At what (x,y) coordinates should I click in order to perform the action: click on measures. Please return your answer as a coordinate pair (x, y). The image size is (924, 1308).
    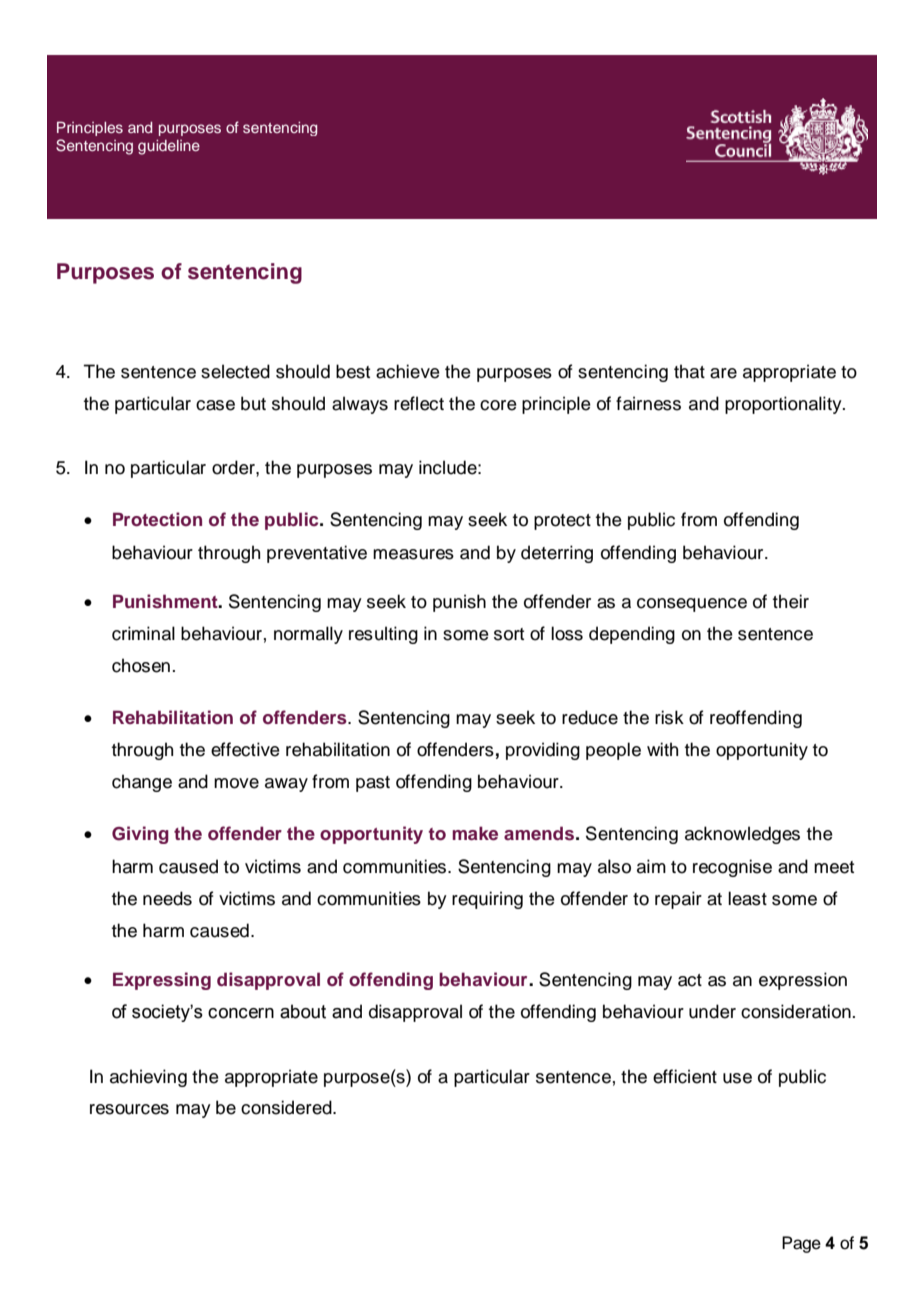
    Looking at the image, I should click on (413, 554).
